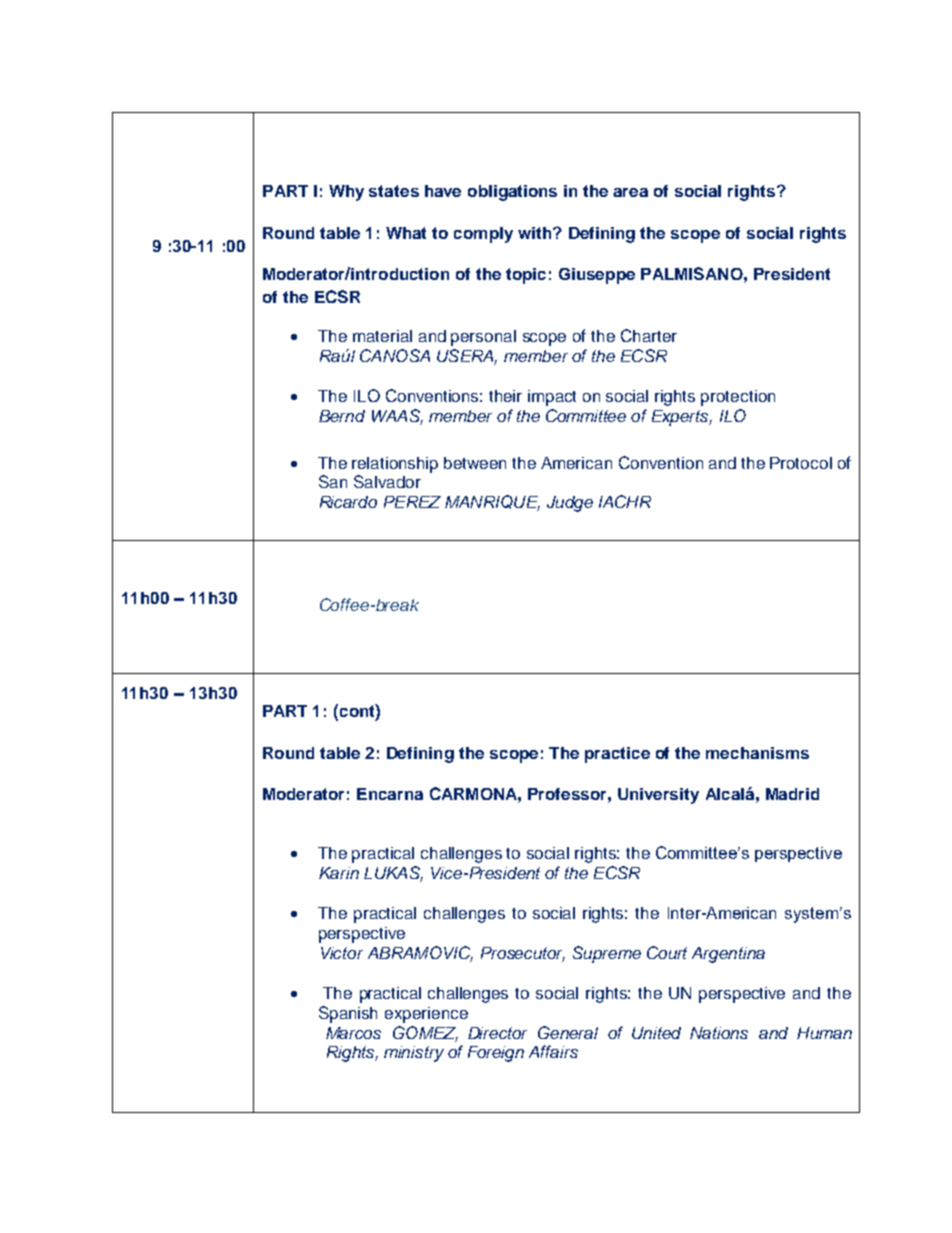 This document has height=1233, width=952. What do you see at coordinates (570, 504) in the document?
I see `Judge` at bounding box center [570, 504].
